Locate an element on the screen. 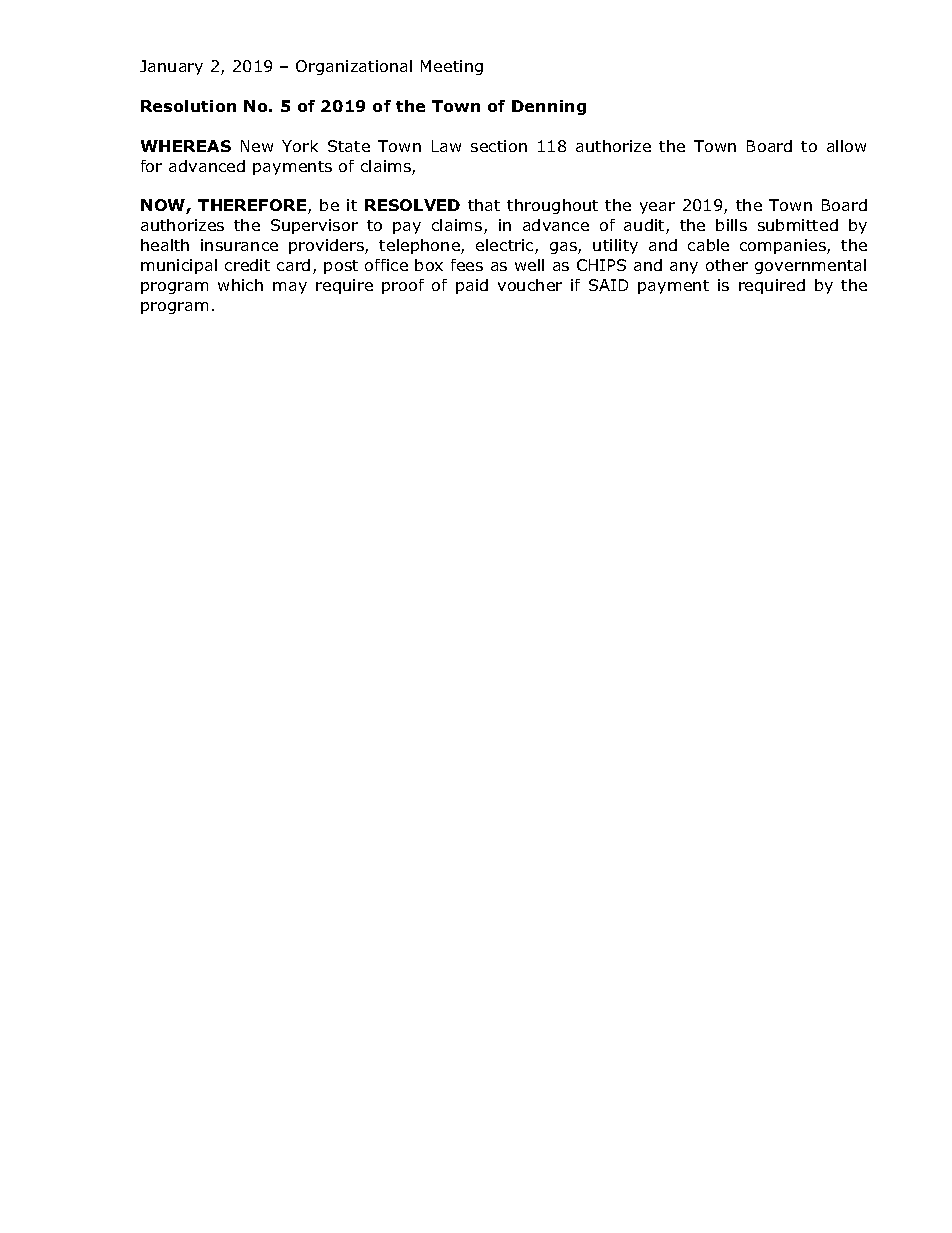 This screenshot has height=1233, width=952. voucher is located at coordinates (530, 285).
